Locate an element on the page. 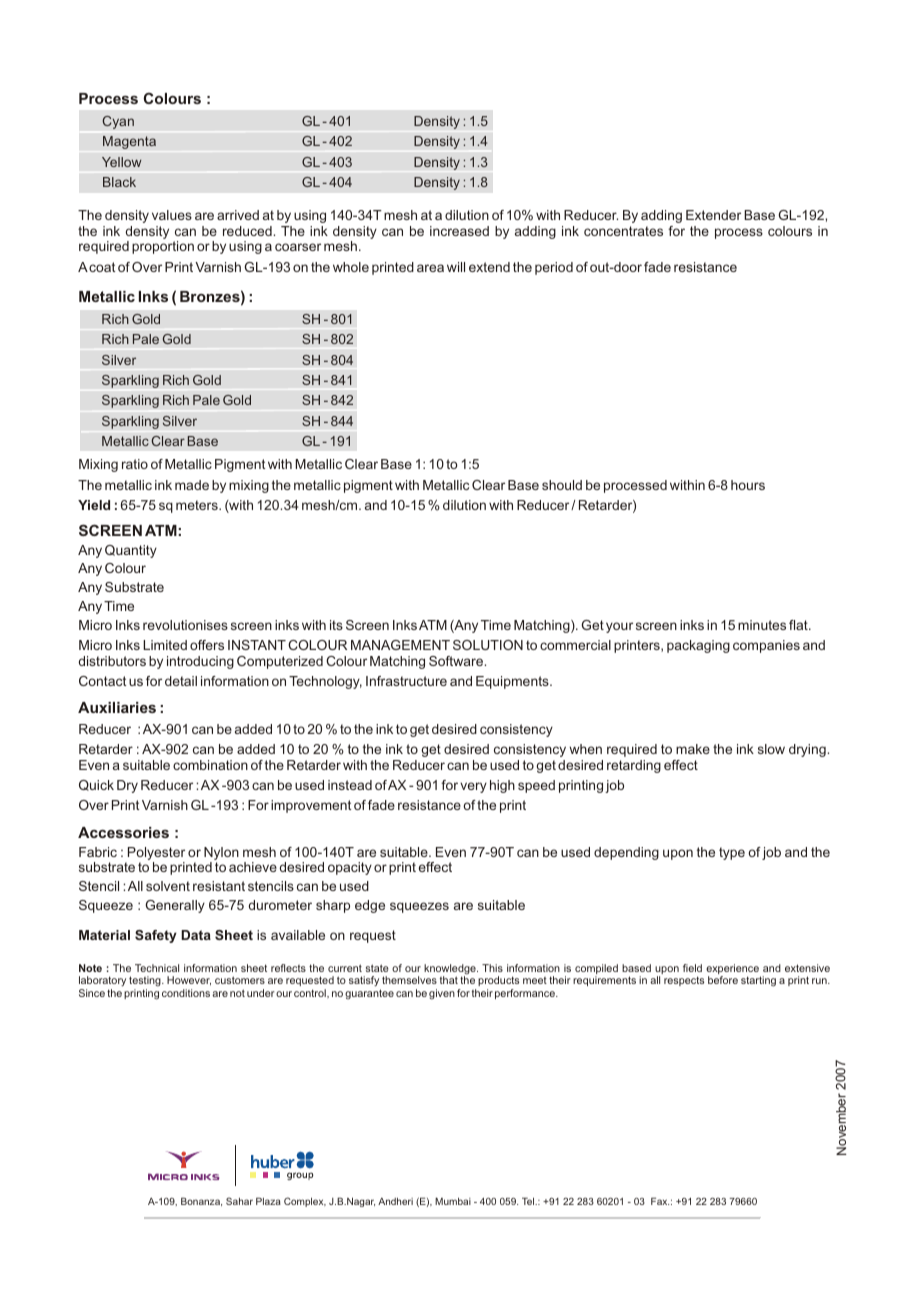 The image size is (924, 1308). Magenta is located at coordinates (129, 142).
